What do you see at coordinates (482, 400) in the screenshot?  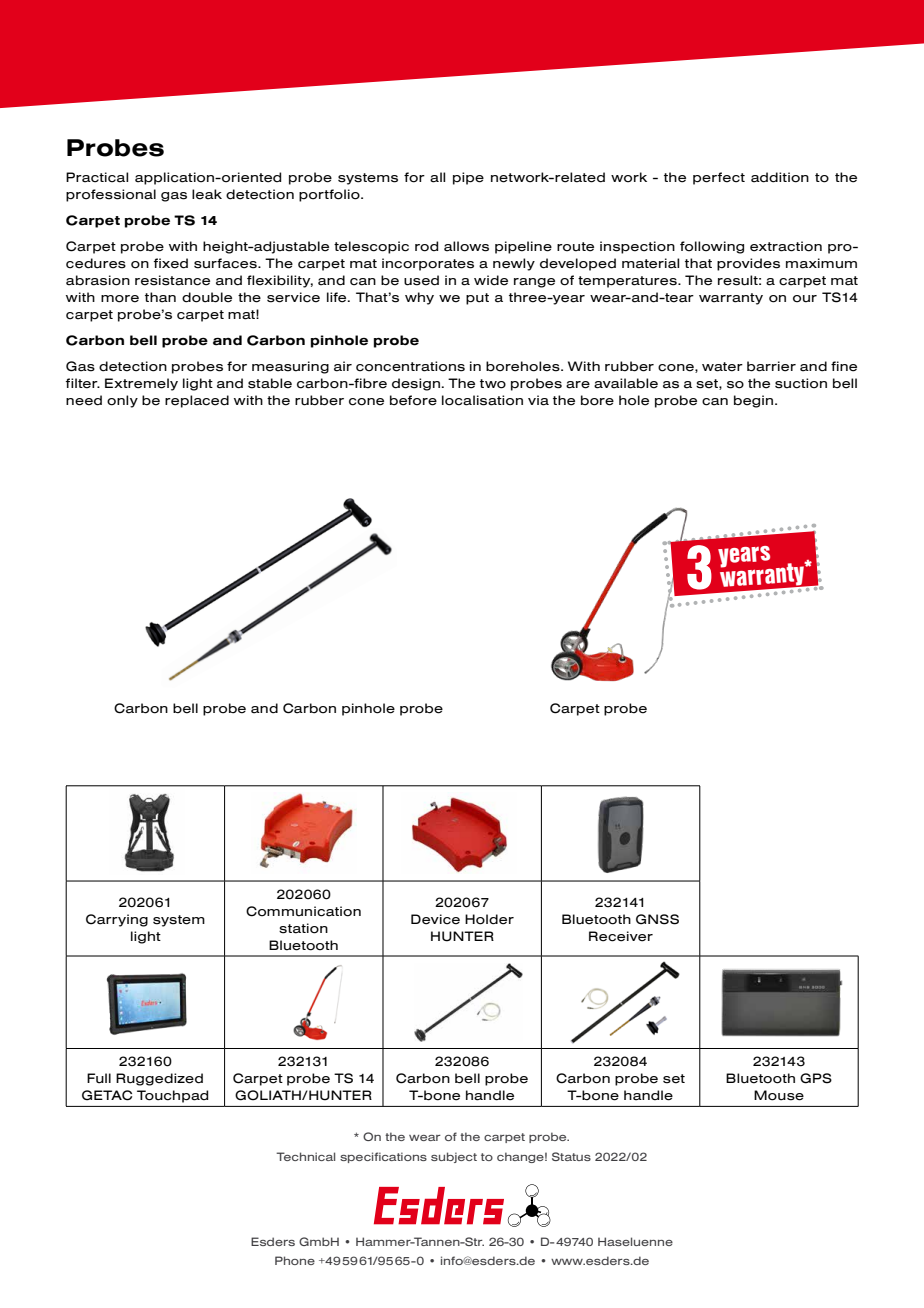 I see `localisation` at bounding box center [482, 400].
